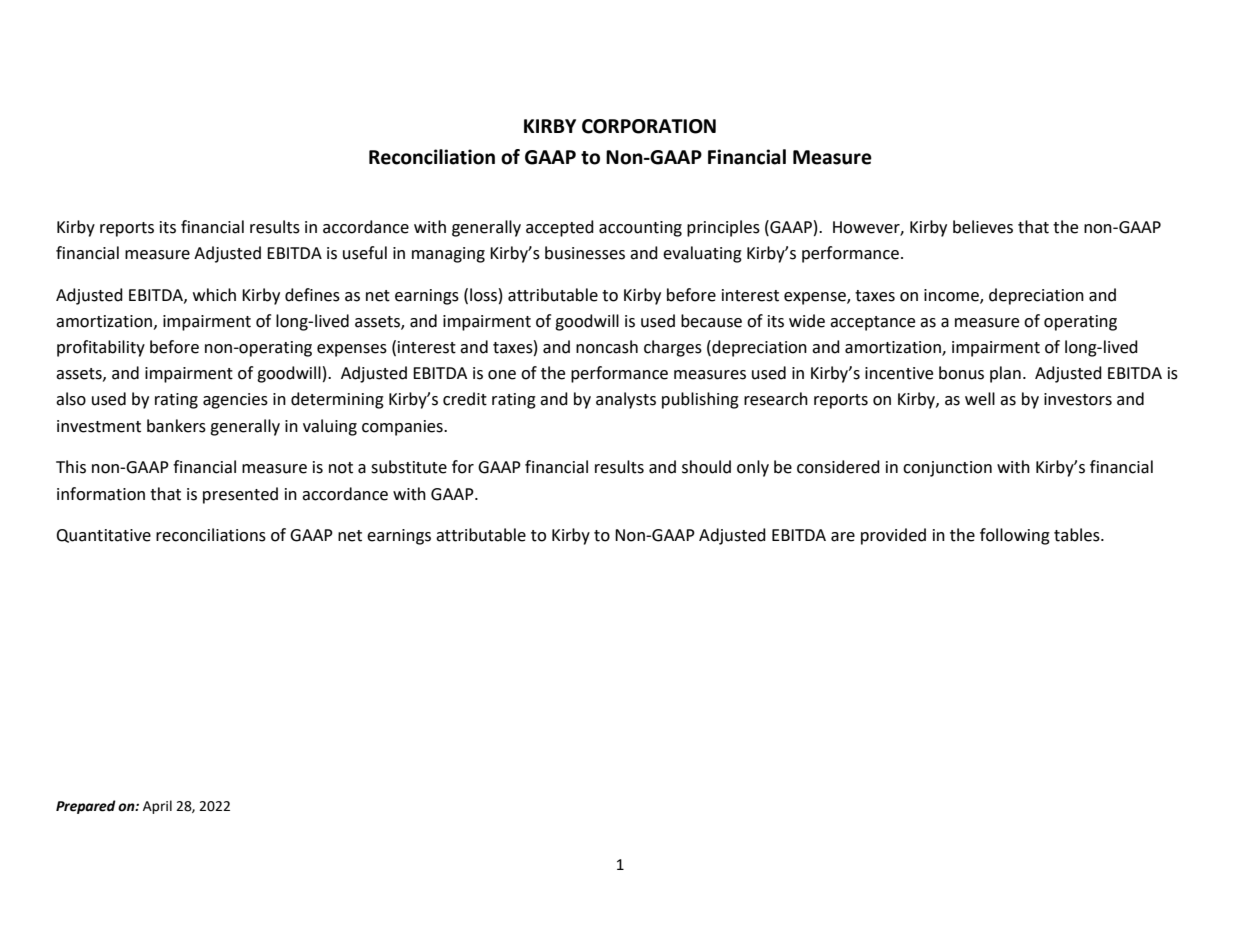  What do you see at coordinates (706, 467) in the screenshot?
I see `should` at bounding box center [706, 467].
